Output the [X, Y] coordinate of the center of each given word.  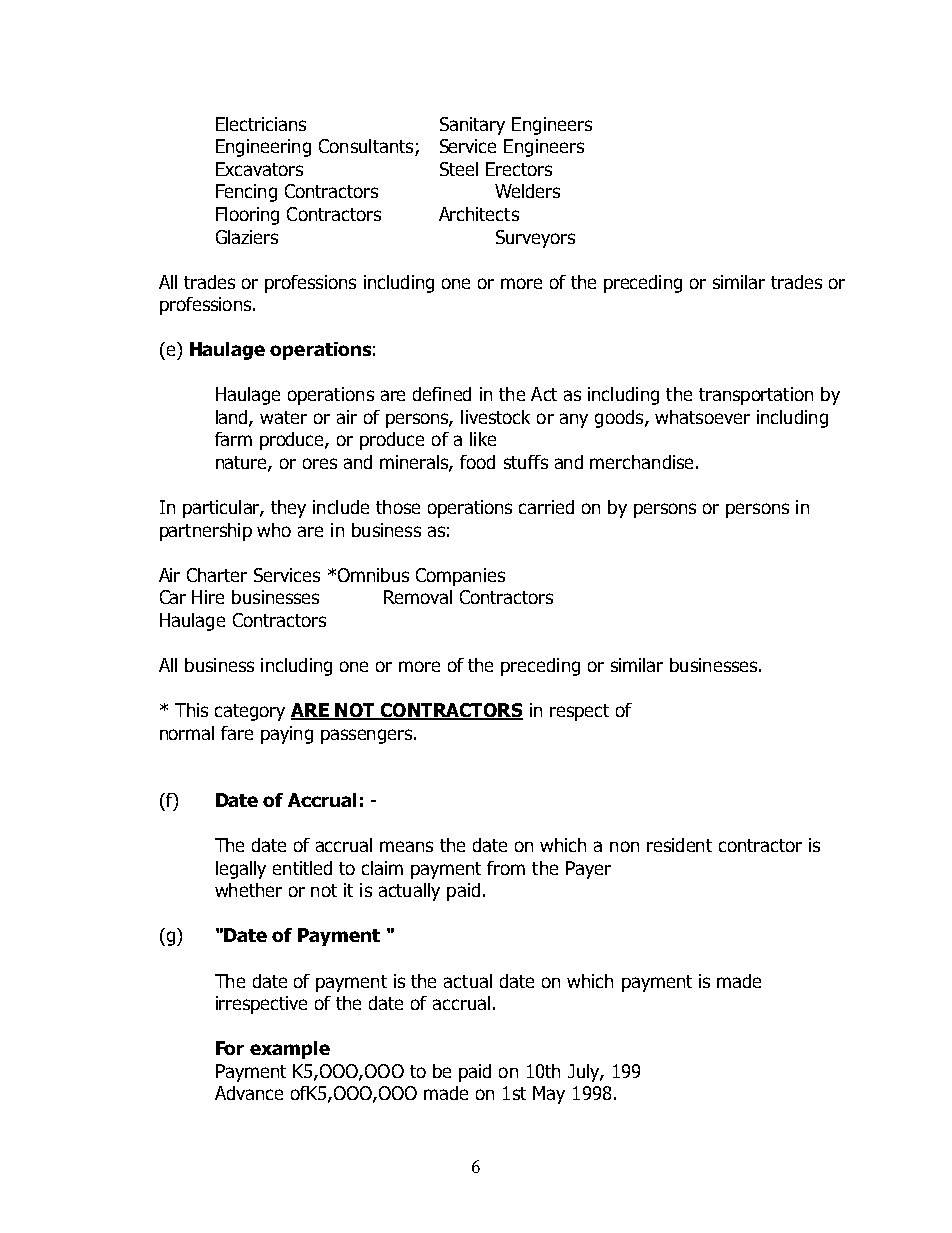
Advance [249, 1093]
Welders [527, 191]
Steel [459, 169]
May [549, 1095]
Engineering [263, 148]
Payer [588, 870]
